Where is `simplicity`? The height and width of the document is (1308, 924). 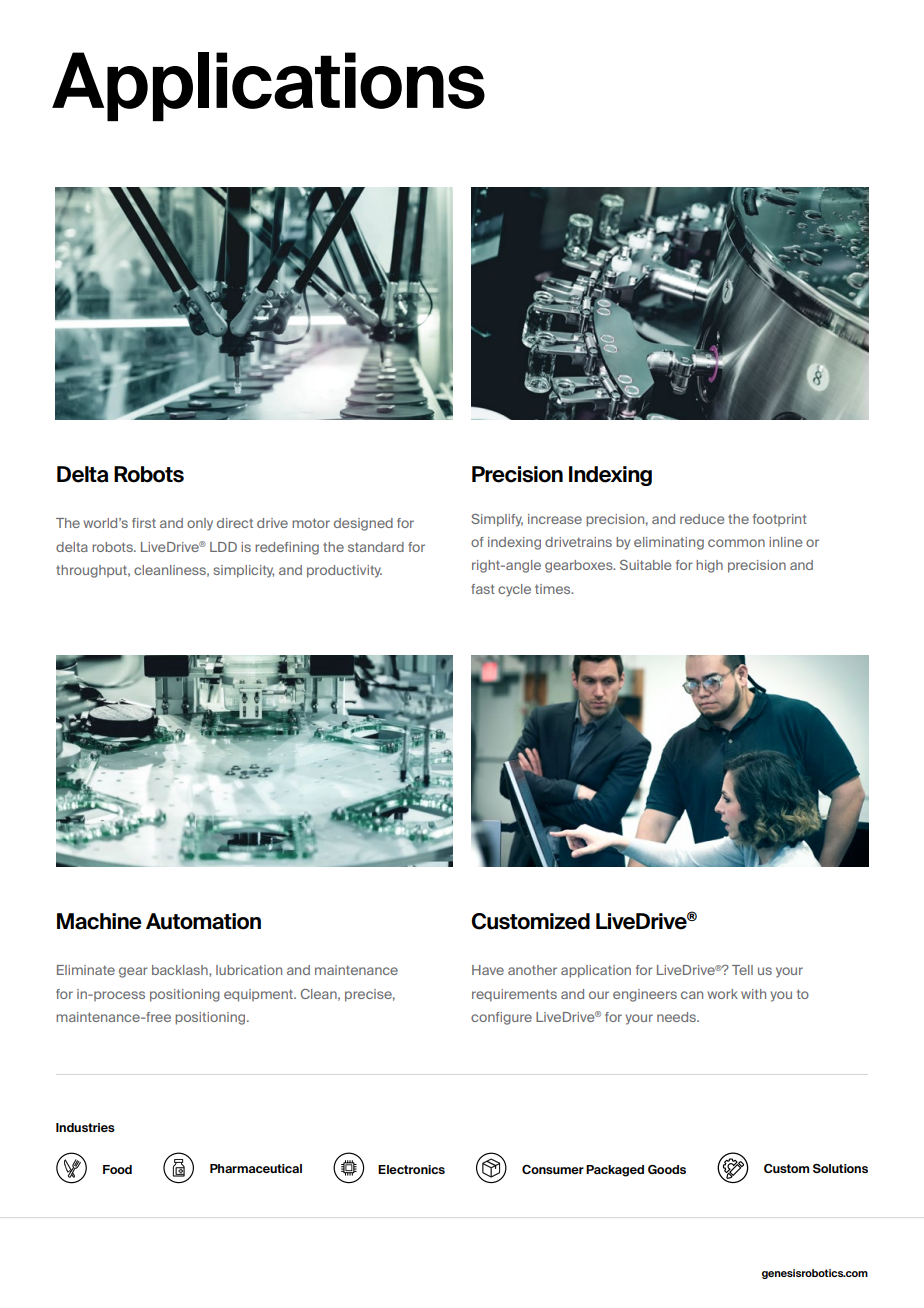
simplicity is located at coordinates (243, 571).
